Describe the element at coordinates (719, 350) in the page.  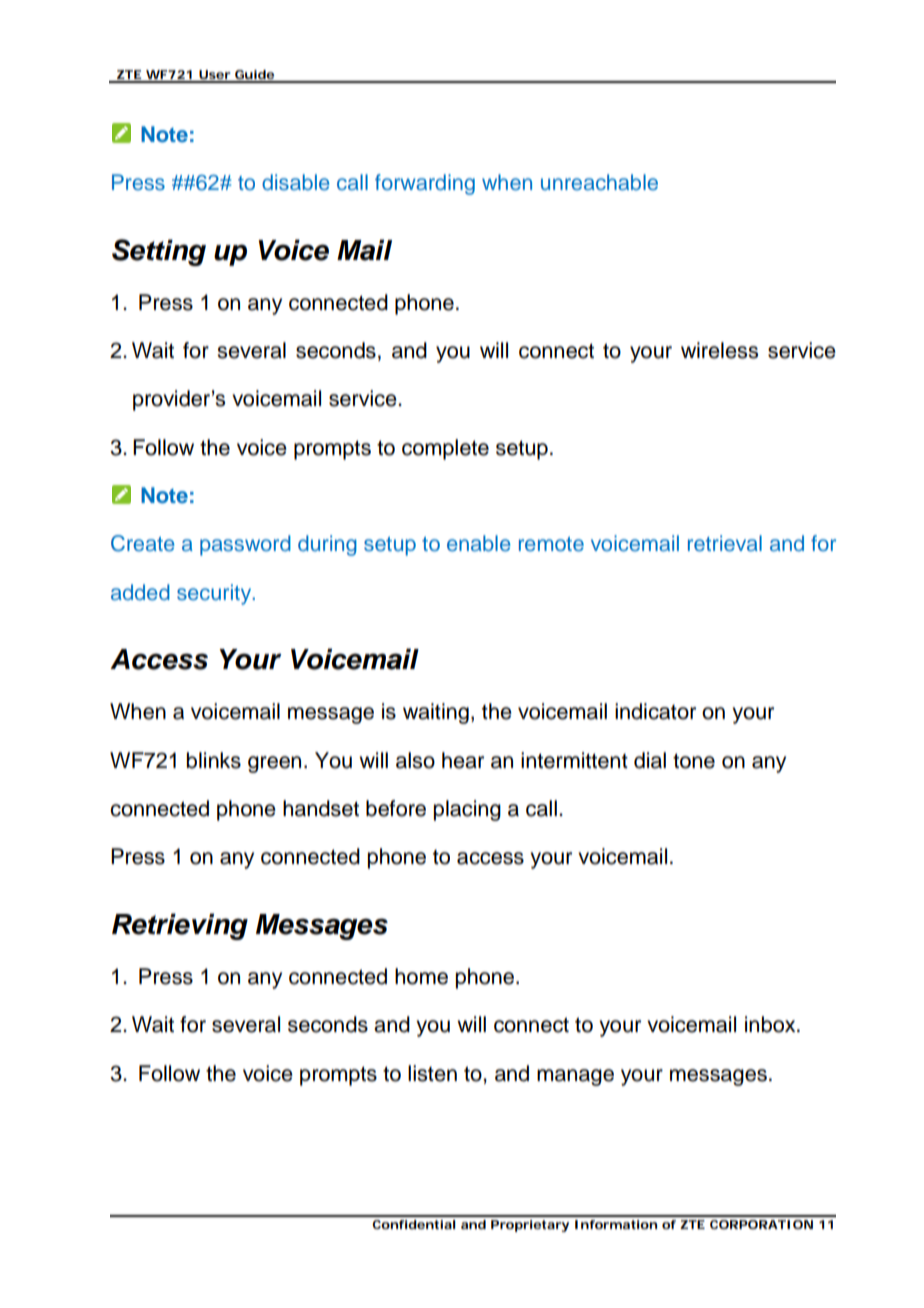
I see `wireless` at that location.
